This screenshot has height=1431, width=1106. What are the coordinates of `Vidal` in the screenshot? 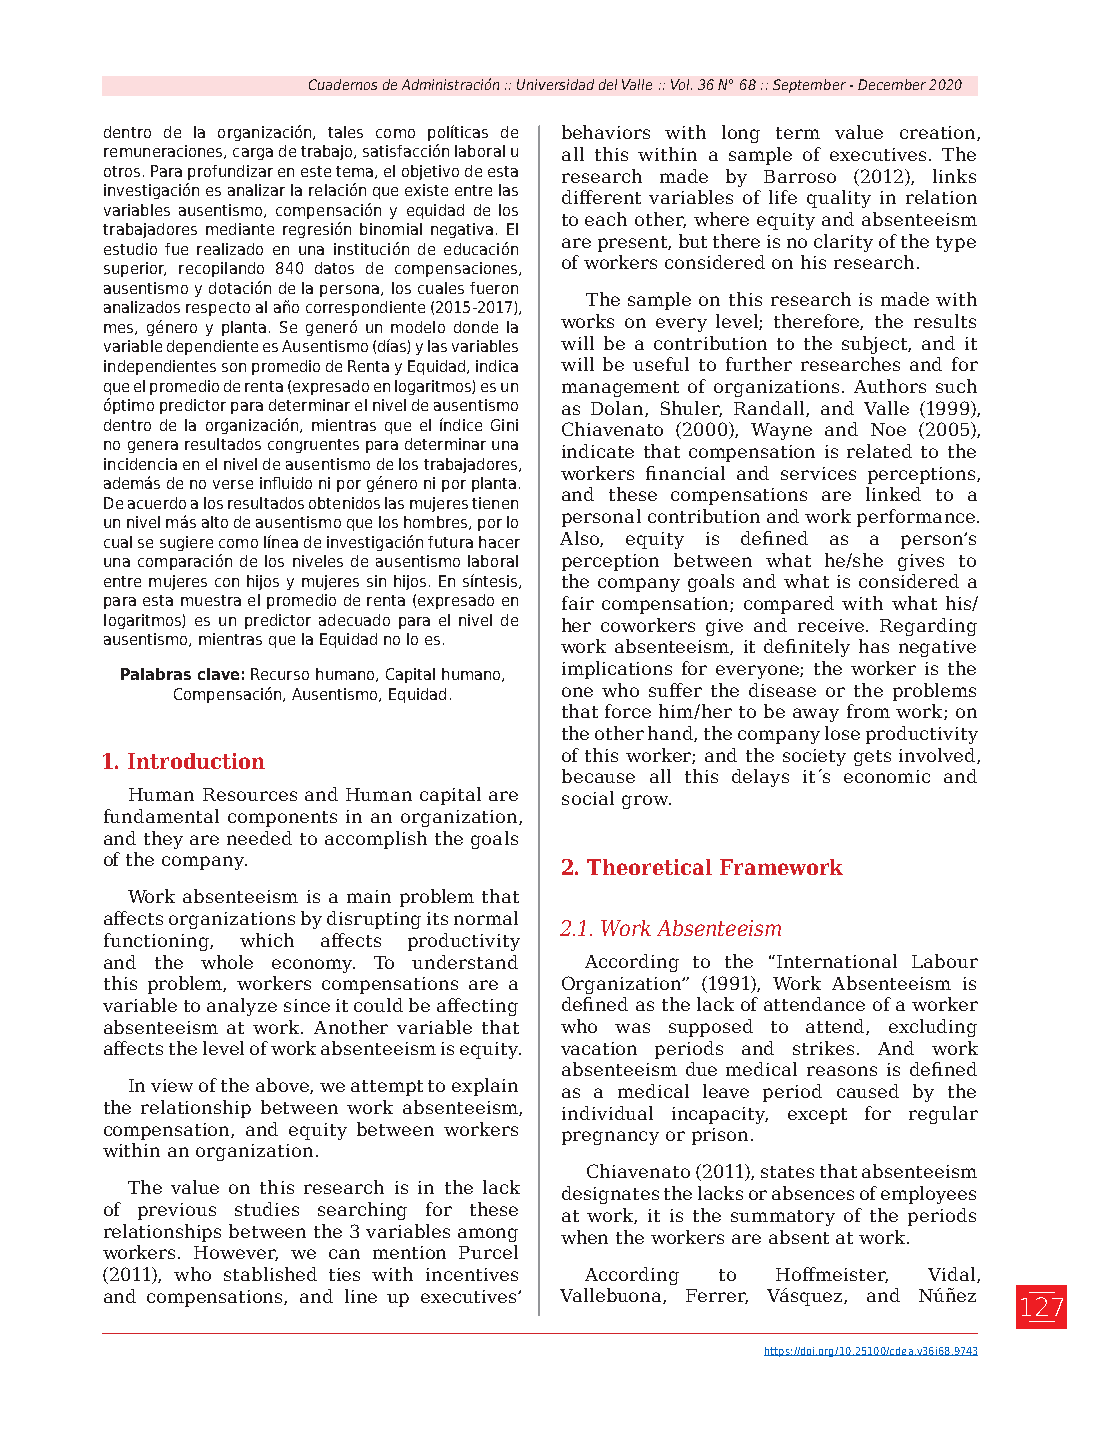 It's located at (953, 1275).
